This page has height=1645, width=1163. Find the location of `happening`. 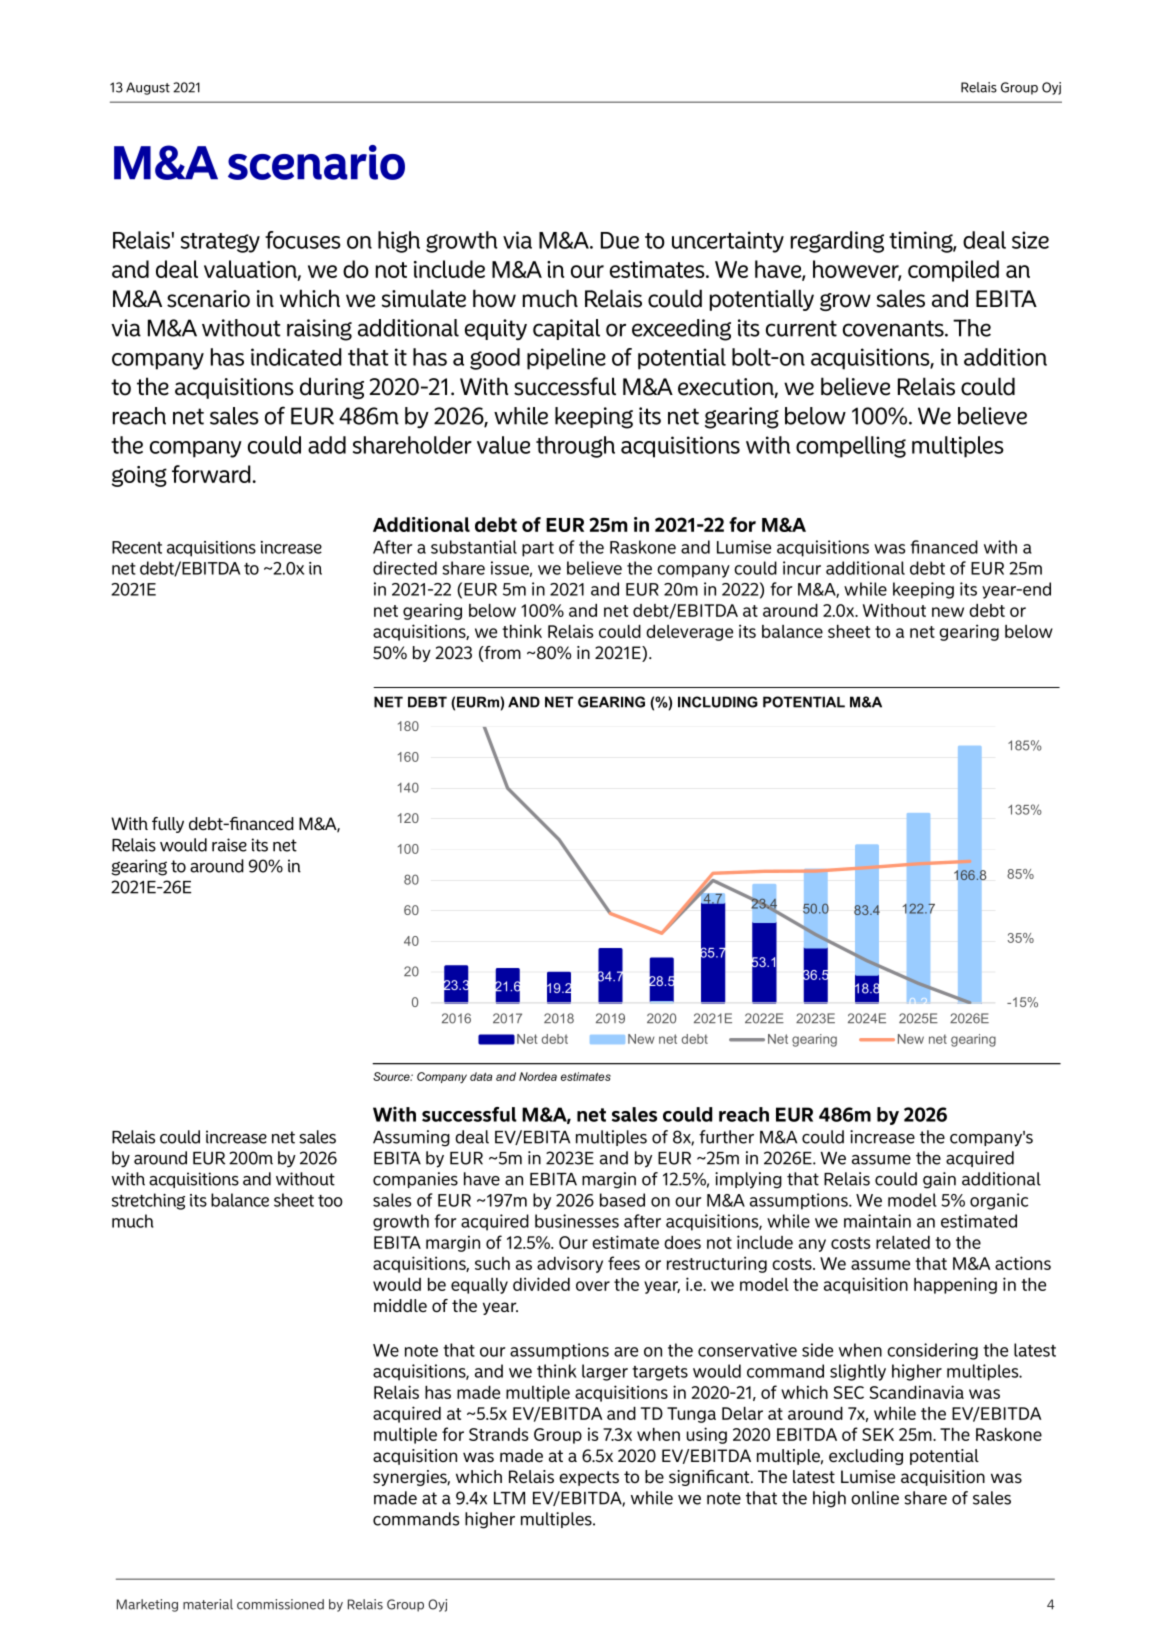

happening is located at coordinates (955, 1285).
